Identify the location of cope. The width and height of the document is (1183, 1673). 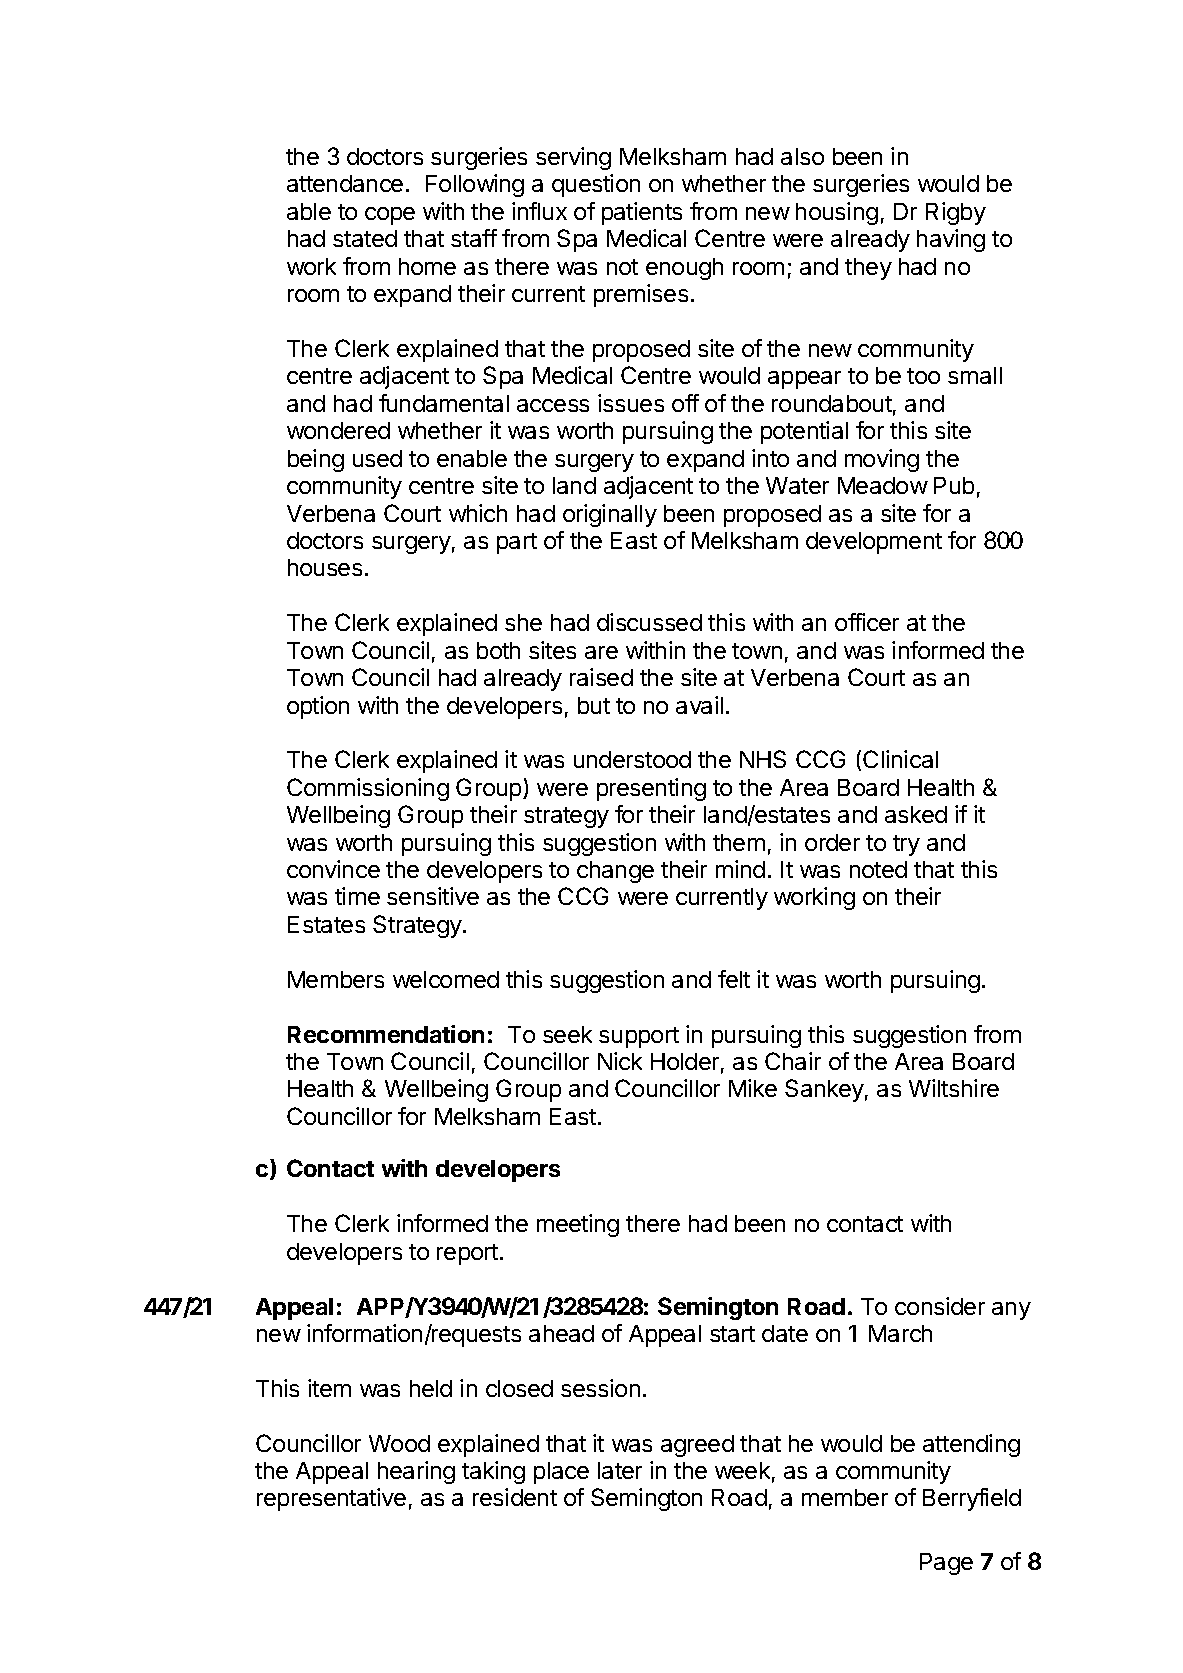
(390, 216).
